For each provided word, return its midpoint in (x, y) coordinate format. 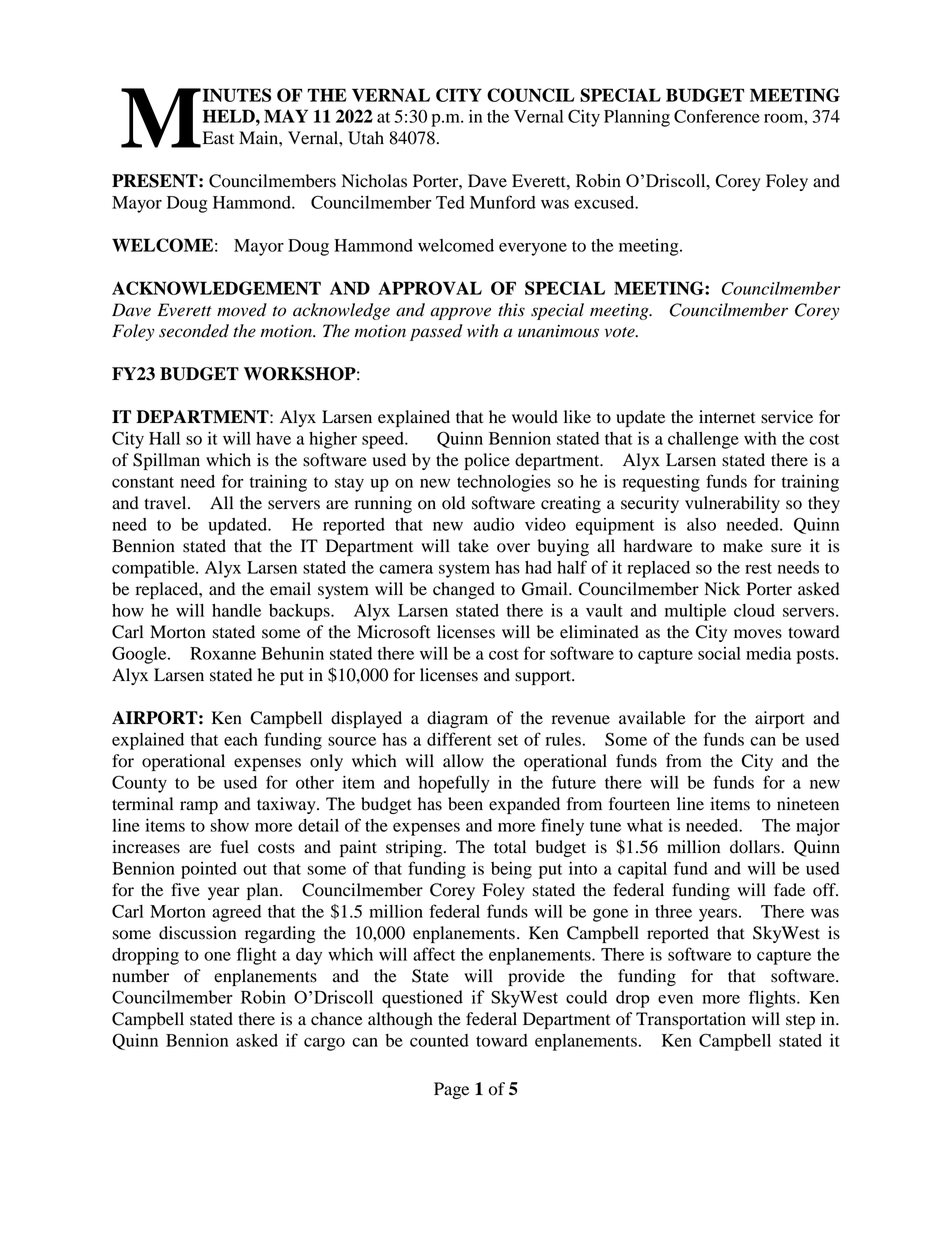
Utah (366, 138)
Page (451, 1090)
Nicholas (374, 181)
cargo (324, 1044)
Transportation (691, 1020)
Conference (717, 116)
